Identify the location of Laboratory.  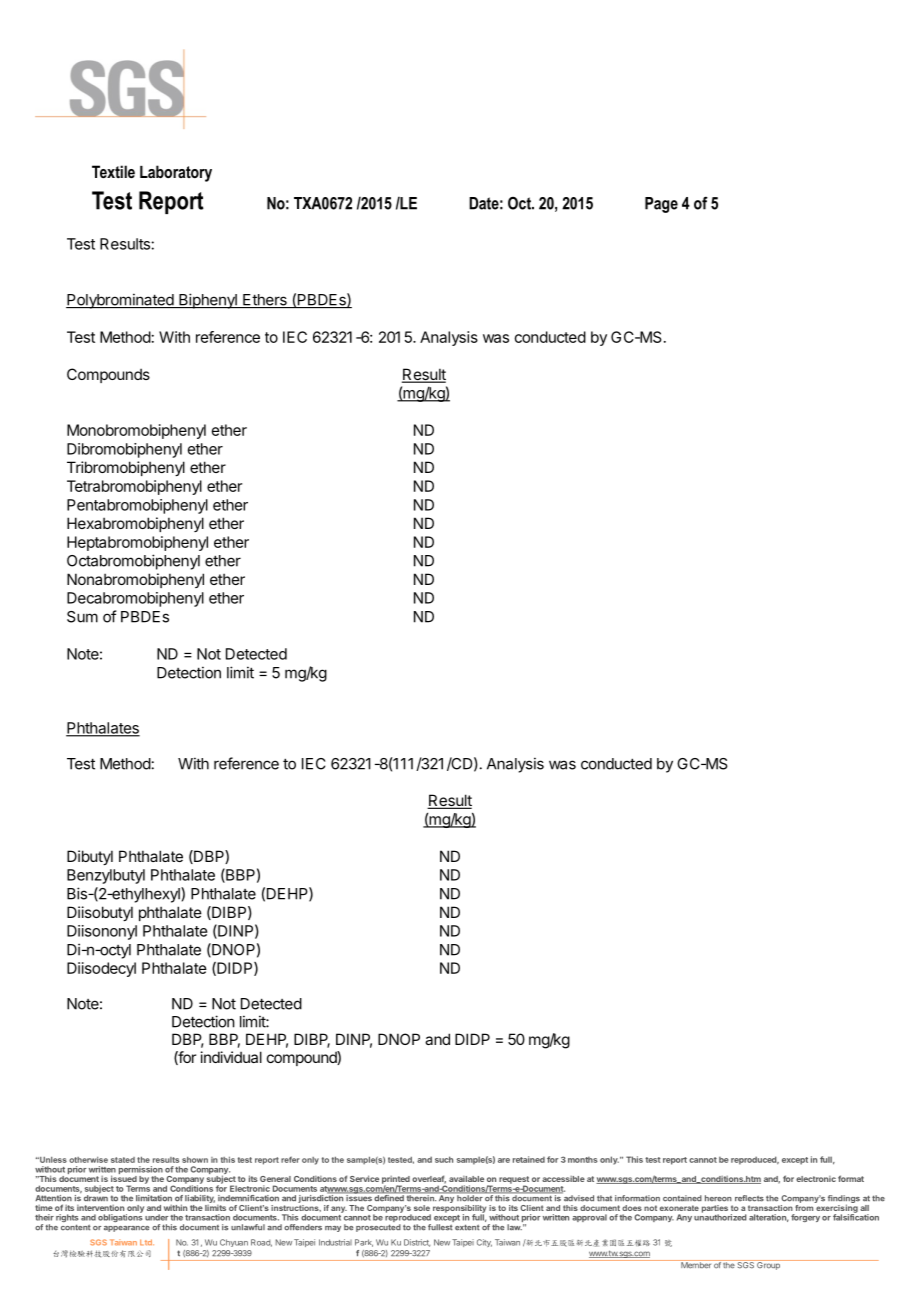
(176, 173).
